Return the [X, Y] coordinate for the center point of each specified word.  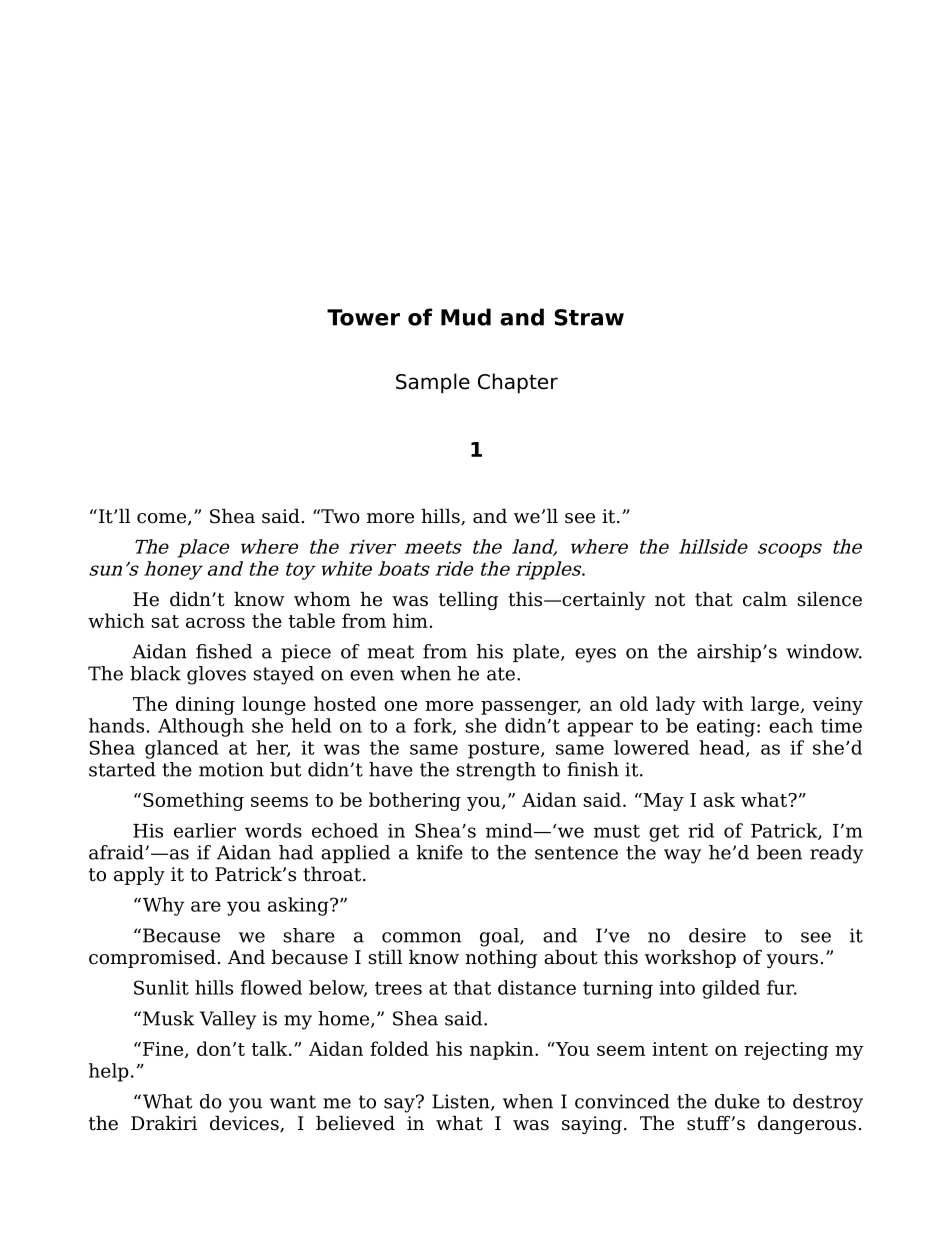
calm [765, 599]
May [662, 802]
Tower [363, 317]
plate [537, 653]
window [824, 651]
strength [496, 771]
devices [245, 1124]
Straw [589, 317]
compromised [152, 958]
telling [468, 600]
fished [224, 651]
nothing [501, 958]
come [161, 518]
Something [193, 801]
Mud [466, 317]
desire [717, 935]
